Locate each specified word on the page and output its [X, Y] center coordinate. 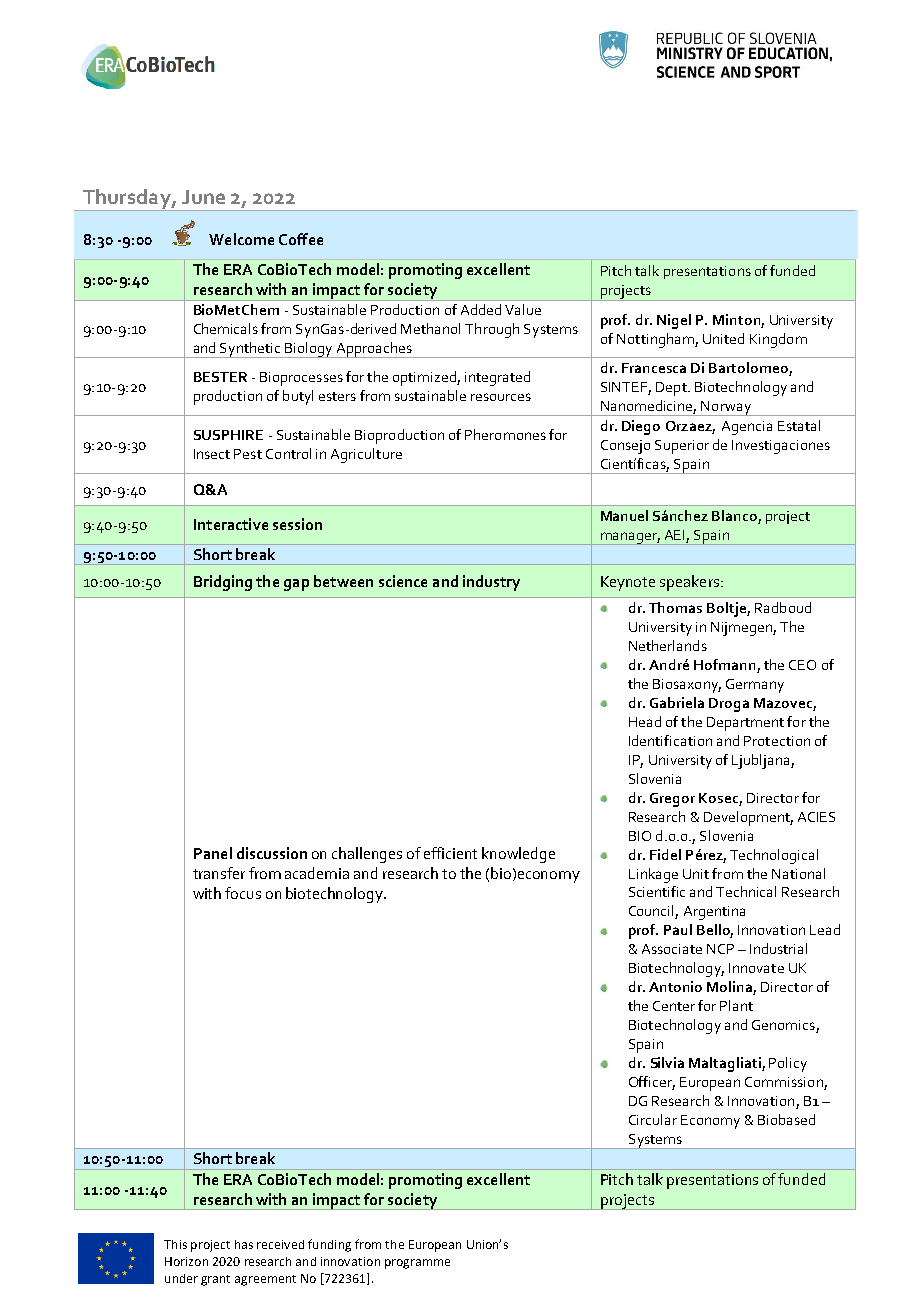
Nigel [674, 321]
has [244, 1244]
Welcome [241, 239]
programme [417, 1264]
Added [481, 309]
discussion [272, 853]
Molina [730, 988]
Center [674, 1006]
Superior [682, 447]
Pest [248, 454]
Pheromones [505, 434]
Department [745, 724]
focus [243, 893]
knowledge [518, 855]
